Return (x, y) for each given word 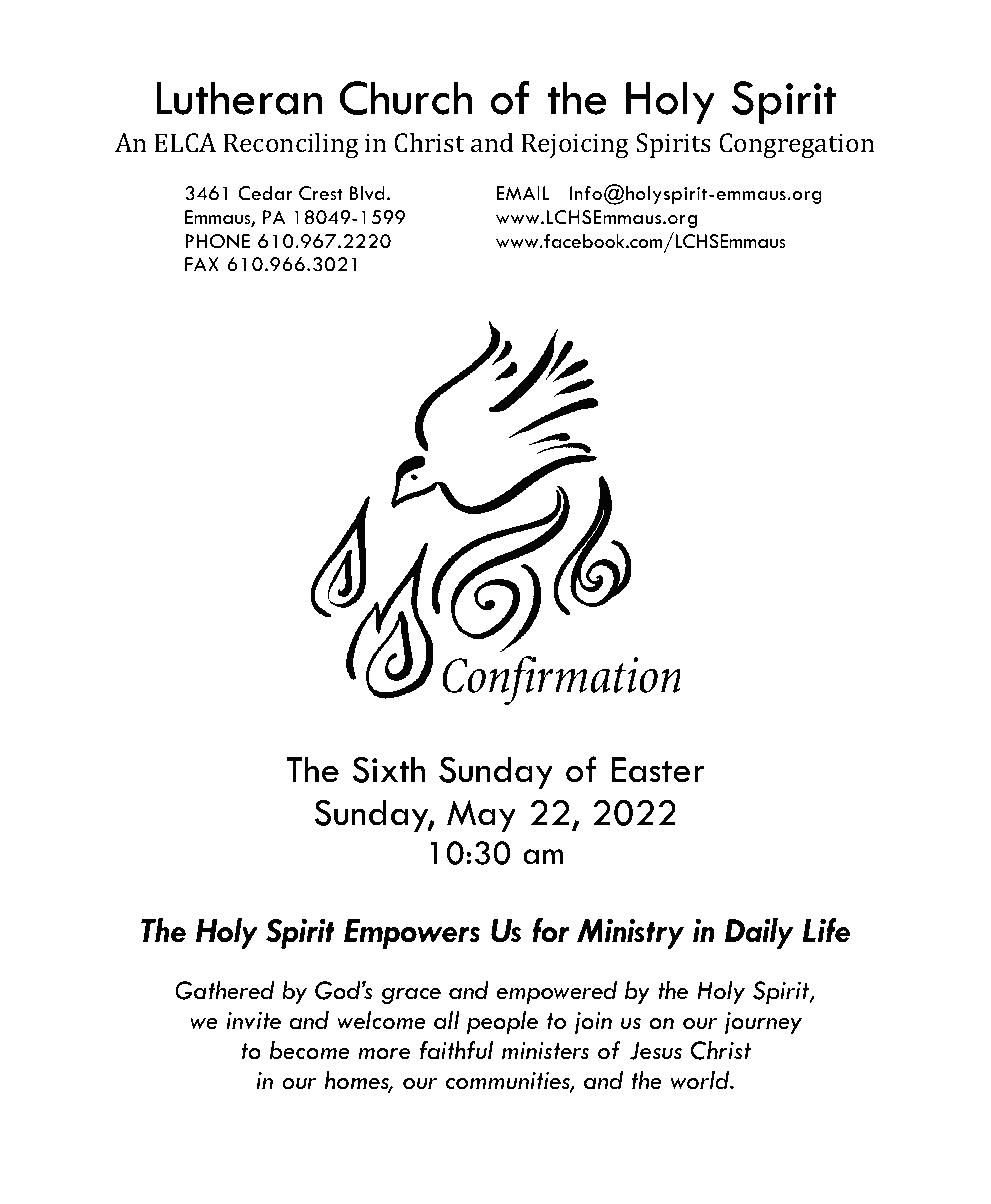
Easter (658, 770)
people (502, 1023)
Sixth (388, 769)
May (481, 816)
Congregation (797, 145)
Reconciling (291, 145)
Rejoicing (575, 145)
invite (253, 1021)
